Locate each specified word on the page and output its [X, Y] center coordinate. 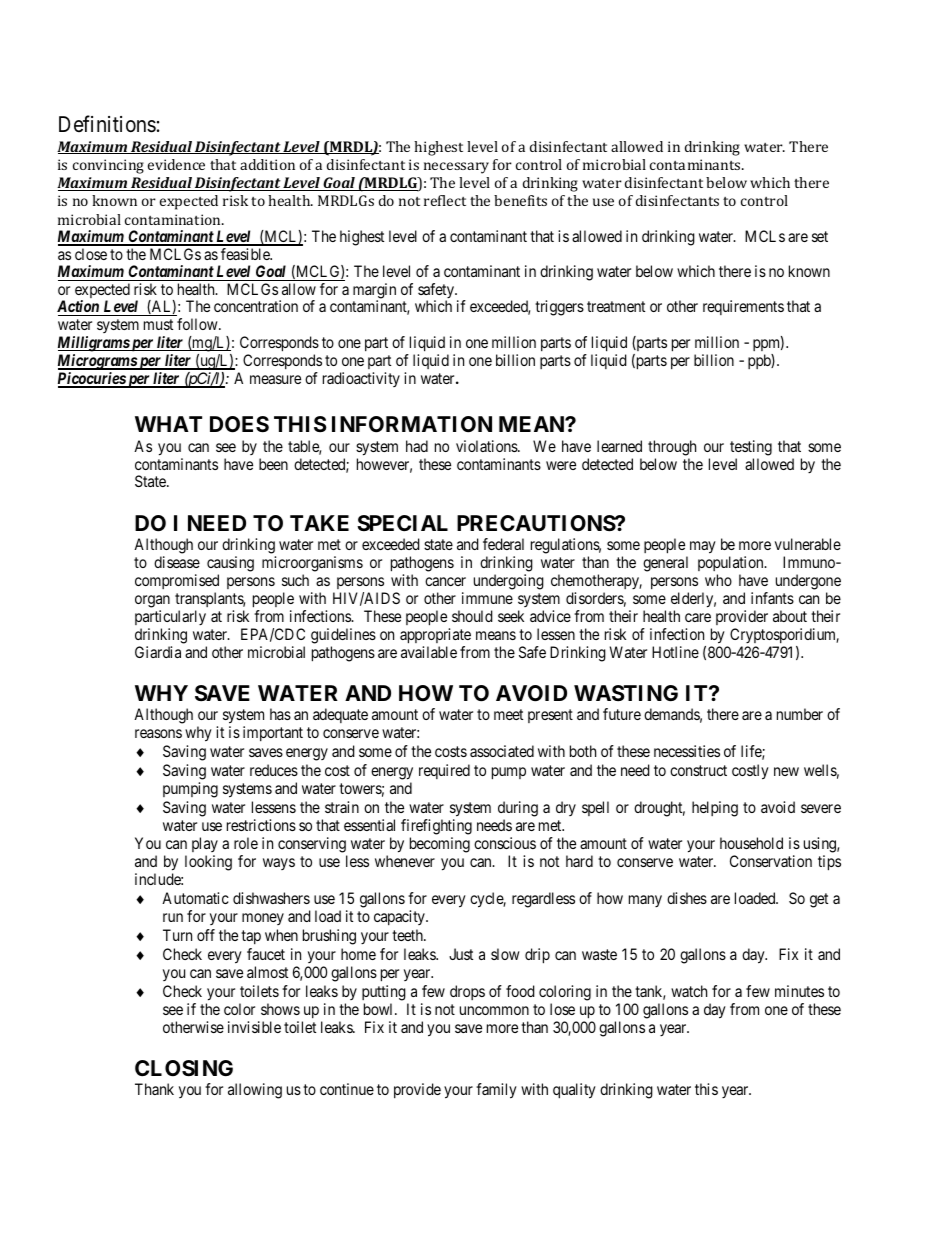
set [820, 236]
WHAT [168, 424]
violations [487, 446]
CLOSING [184, 1068]
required [444, 771]
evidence [176, 164]
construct [698, 770]
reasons [158, 733]
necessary [456, 168]
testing [751, 448]
